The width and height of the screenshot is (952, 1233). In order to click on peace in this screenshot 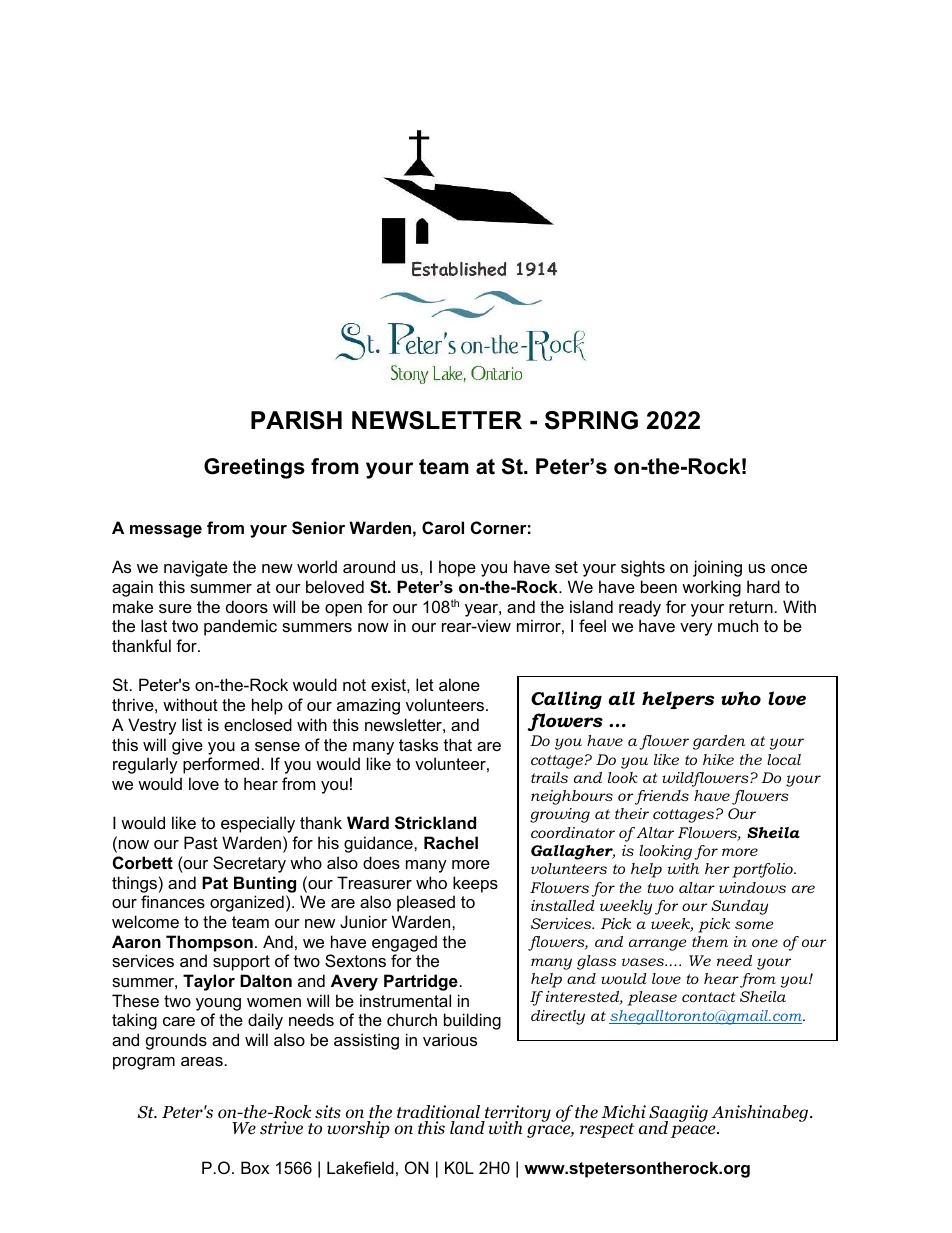, I will do `click(694, 1131)`.
